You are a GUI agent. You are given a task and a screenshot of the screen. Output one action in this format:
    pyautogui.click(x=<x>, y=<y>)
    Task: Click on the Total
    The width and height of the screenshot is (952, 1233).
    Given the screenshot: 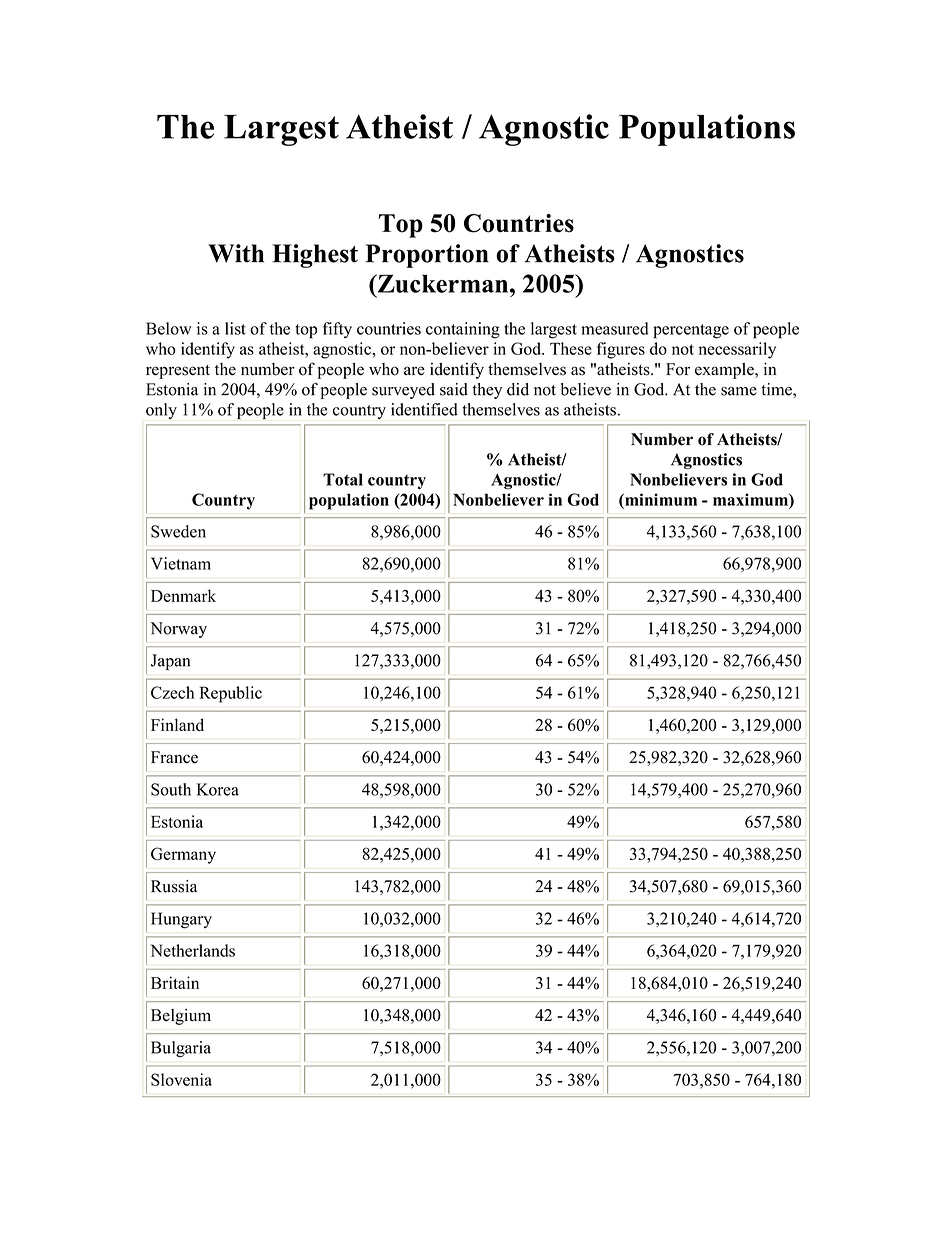 What is the action you would take?
    pyautogui.click(x=343, y=479)
